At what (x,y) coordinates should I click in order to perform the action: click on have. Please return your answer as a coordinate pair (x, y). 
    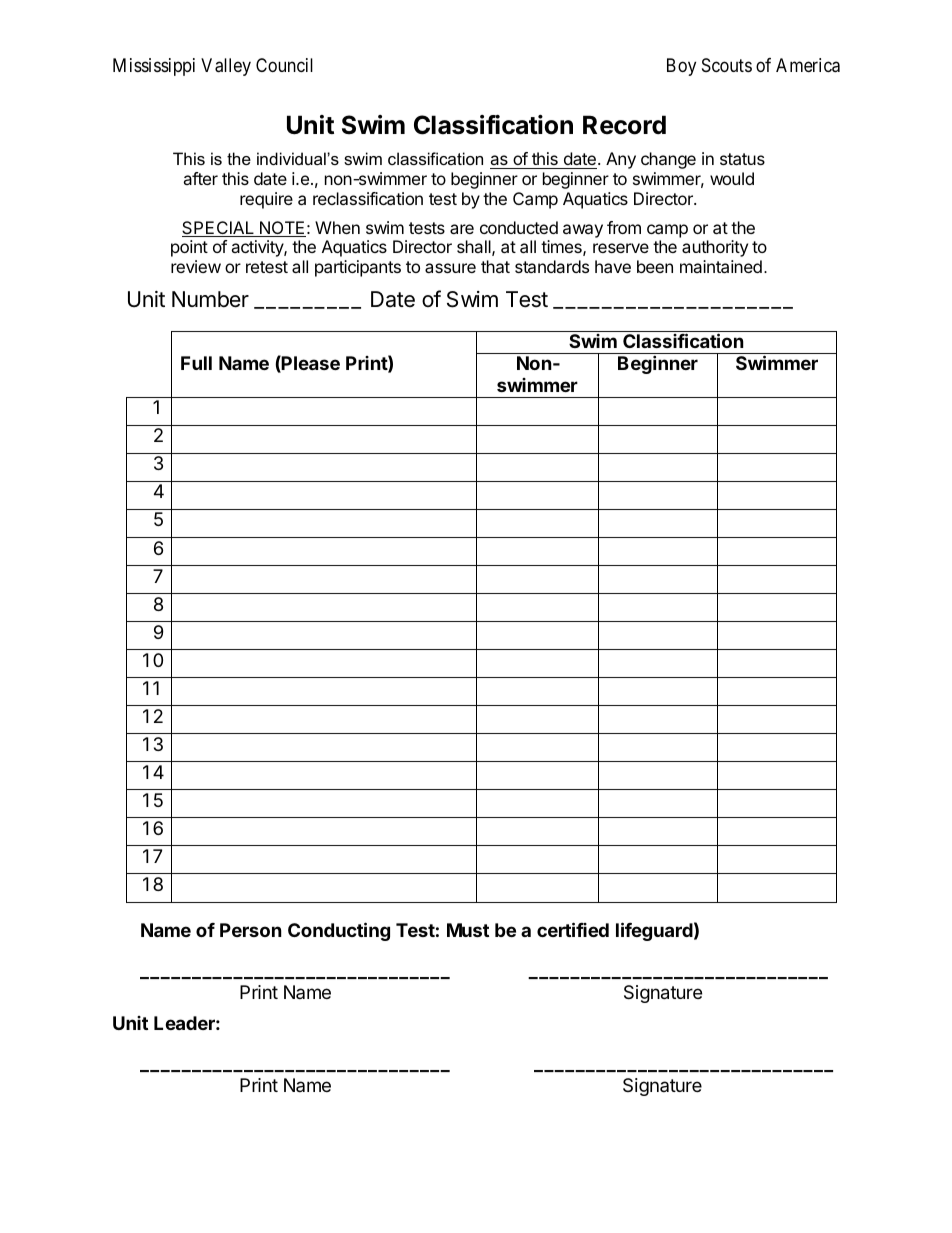
    Looking at the image, I should click on (613, 266).
